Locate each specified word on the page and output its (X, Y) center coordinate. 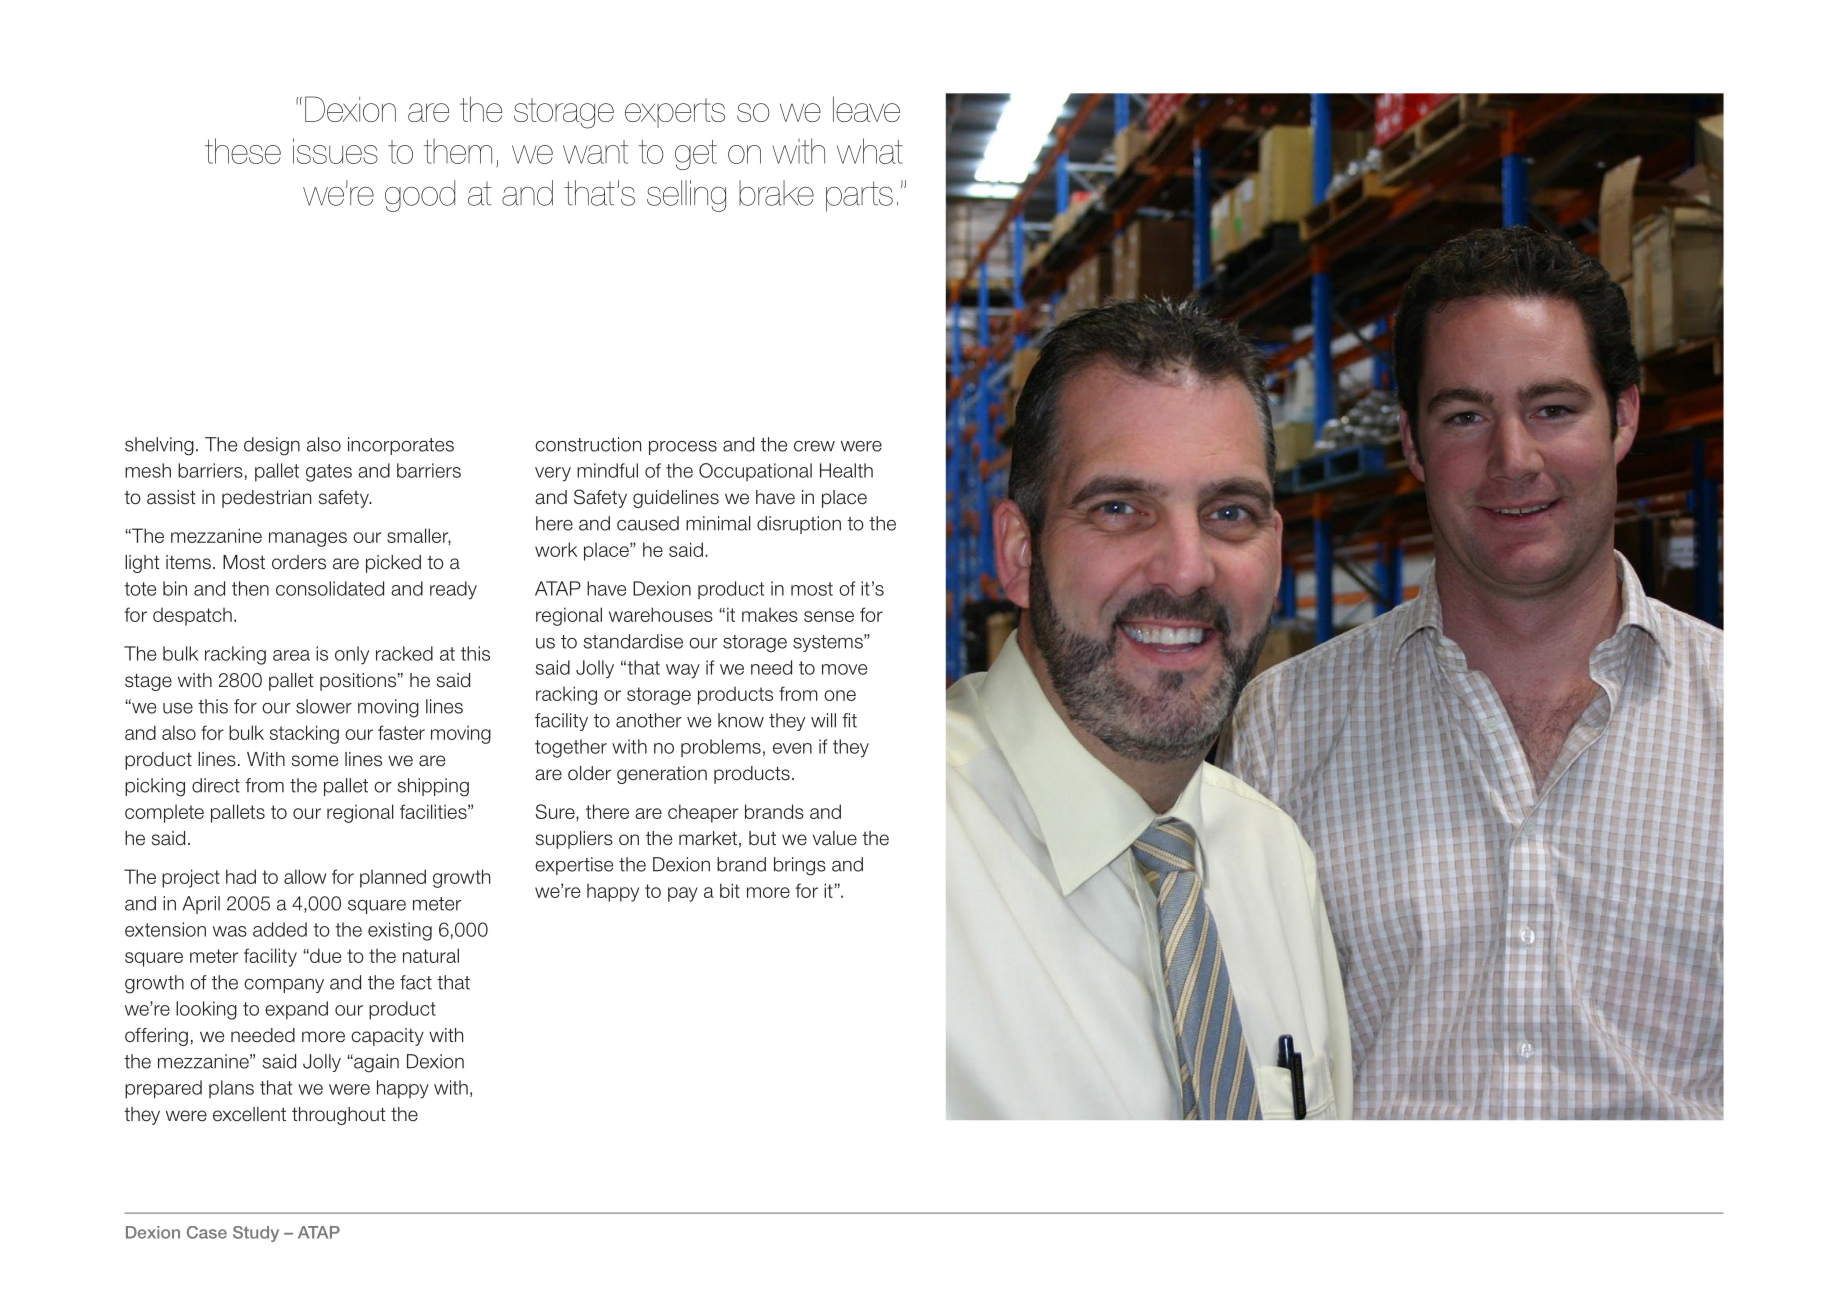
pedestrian (266, 499)
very (553, 474)
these (243, 151)
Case (207, 1232)
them (457, 151)
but (762, 838)
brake (776, 193)
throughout (339, 1116)
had (241, 876)
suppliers (574, 840)
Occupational (755, 472)
